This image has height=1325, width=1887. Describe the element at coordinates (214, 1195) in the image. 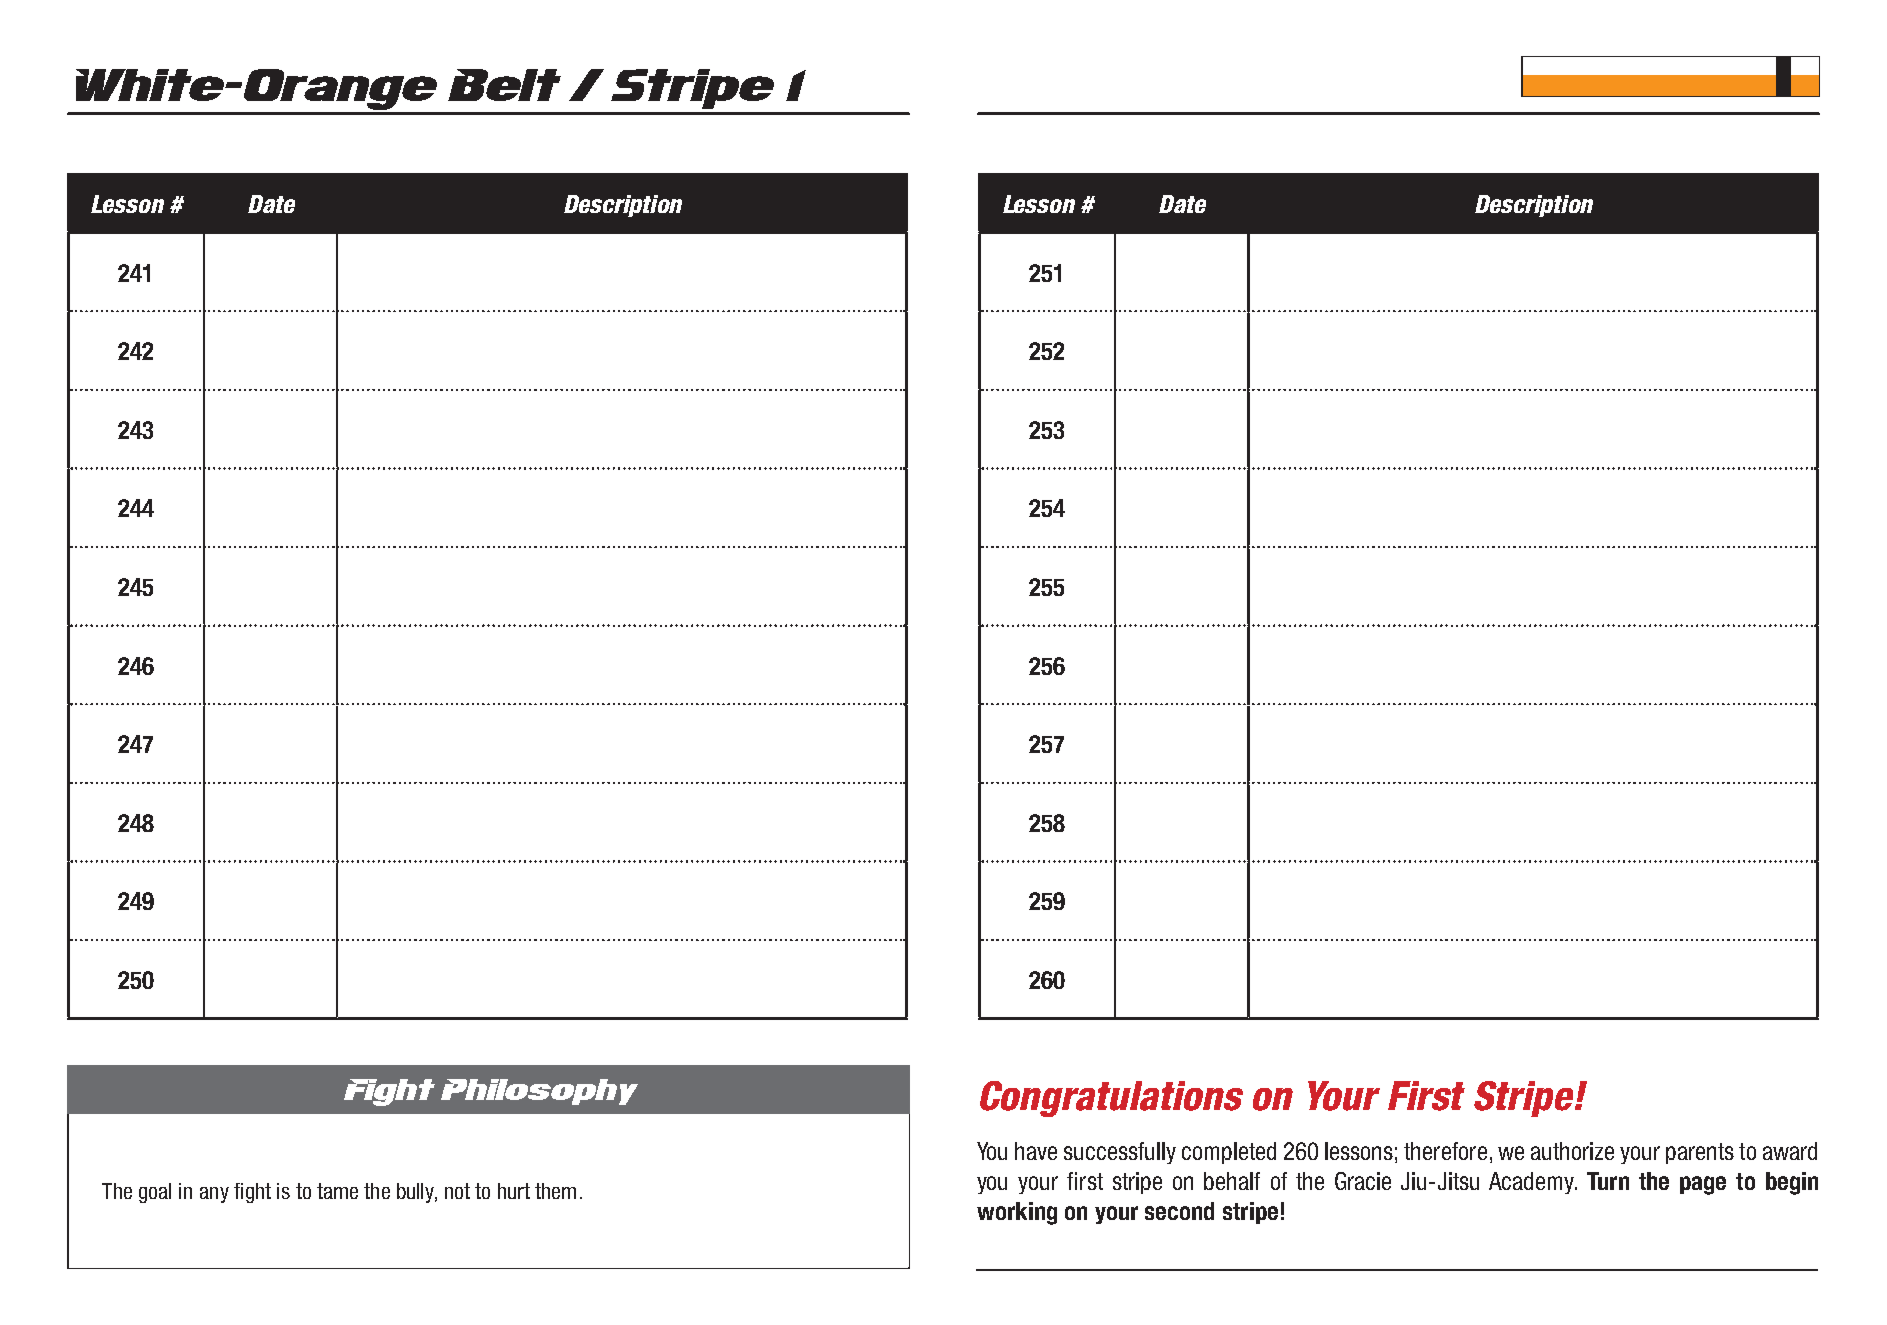

I see `any` at that location.
